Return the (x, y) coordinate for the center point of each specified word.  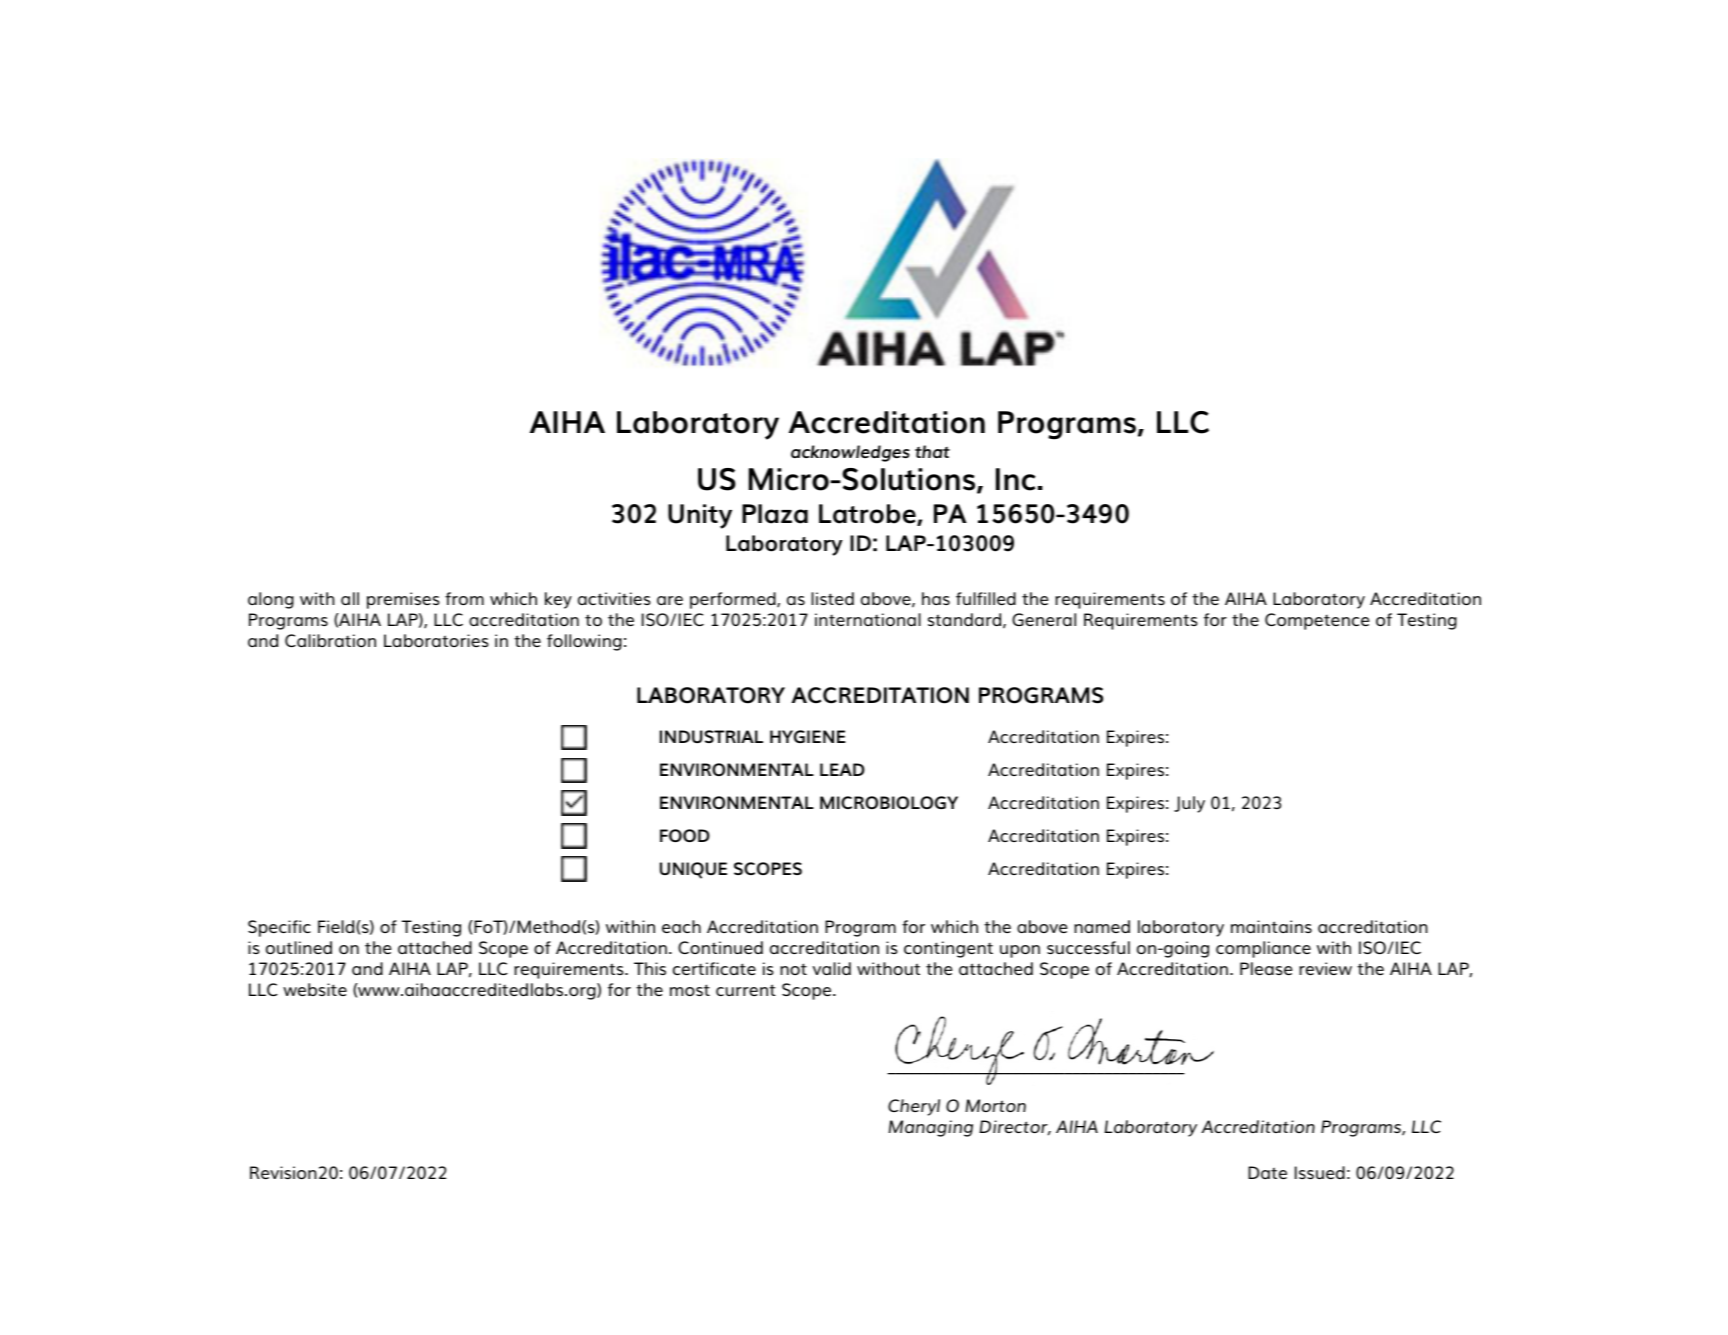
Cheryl (914, 1107)
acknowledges (850, 453)
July (1189, 804)
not (793, 969)
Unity (700, 516)
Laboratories (436, 640)
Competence (1317, 621)
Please (1266, 968)
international (868, 619)
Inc (1015, 479)
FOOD (685, 835)
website (315, 989)
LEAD (842, 769)
